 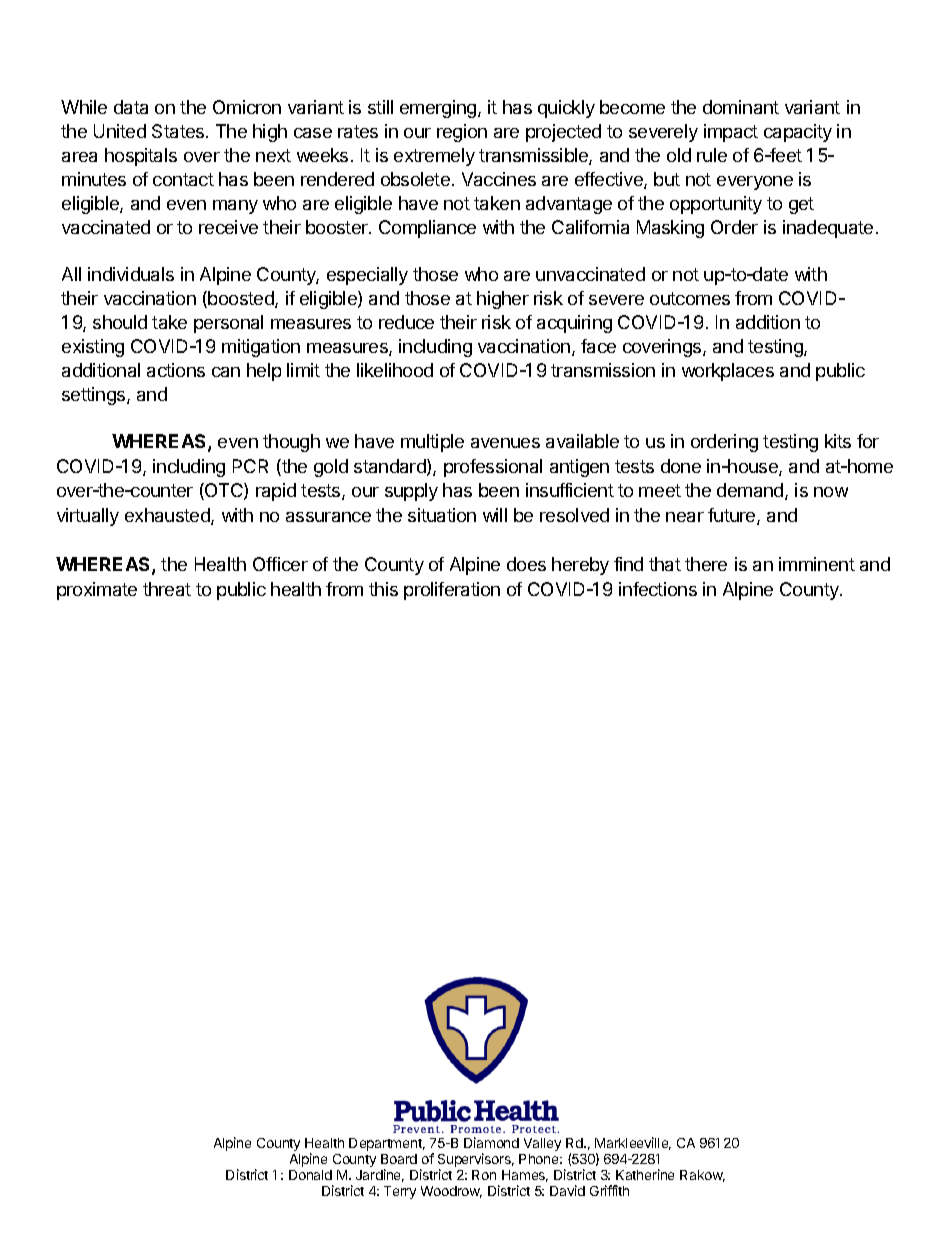 I want to click on Donald, so click(x=310, y=1175).
